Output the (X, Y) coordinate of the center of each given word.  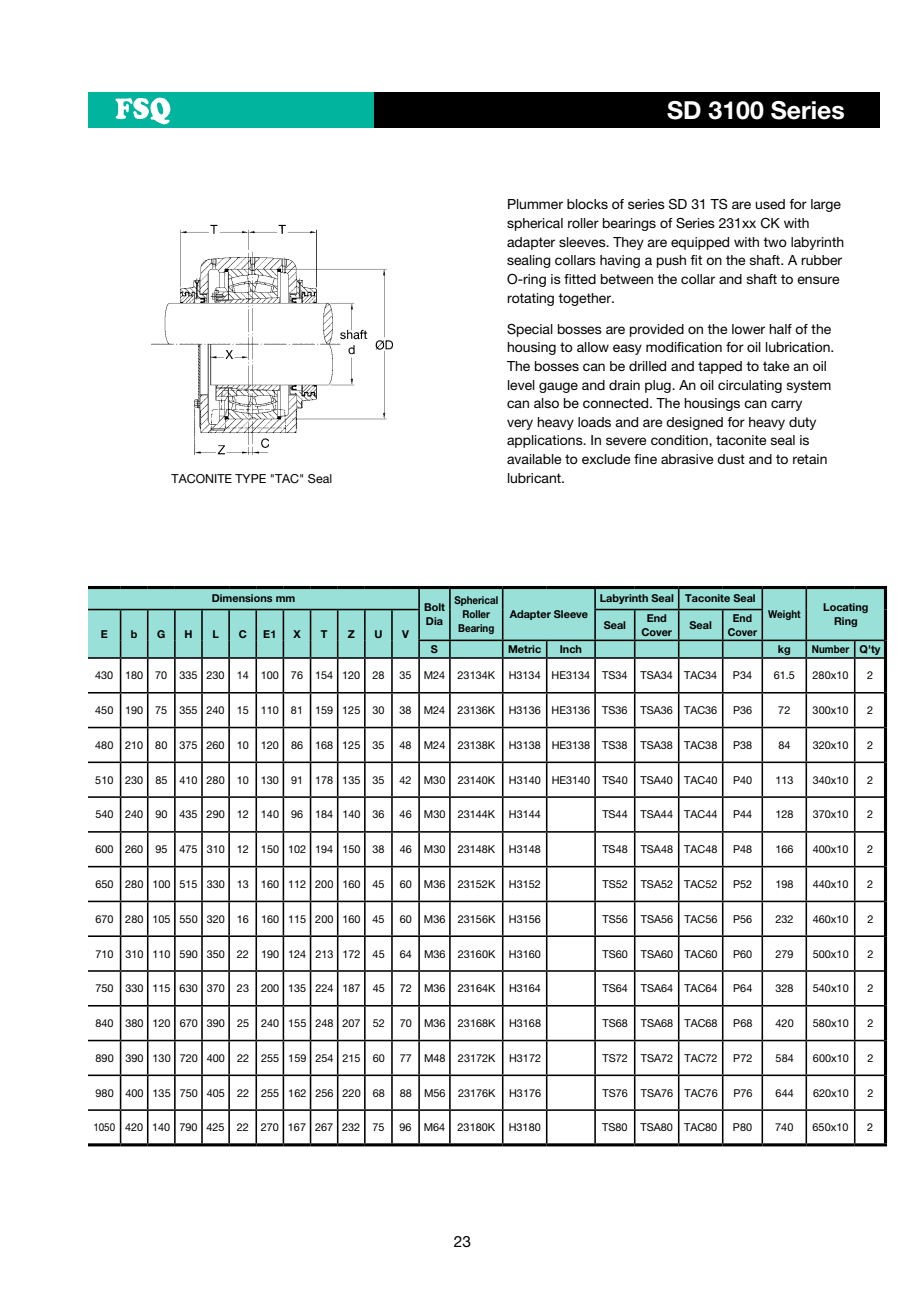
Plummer (535, 204)
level (521, 385)
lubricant (535, 478)
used (770, 204)
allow (593, 347)
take (776, 366)
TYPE (250, 478)
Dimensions (242, 598)
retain (810, 459)
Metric (524, 649)
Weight (784, 615)
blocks (587, 204)
